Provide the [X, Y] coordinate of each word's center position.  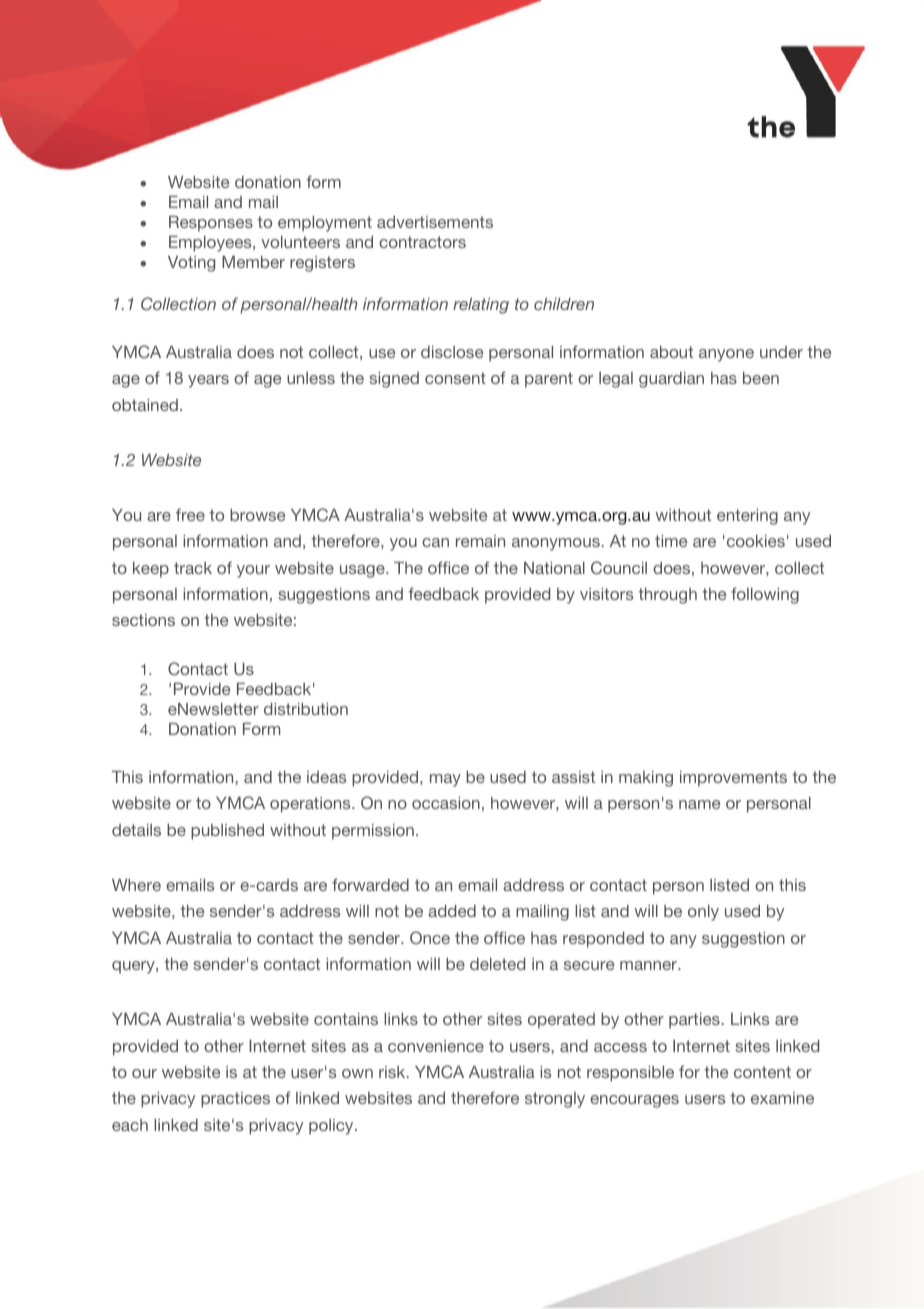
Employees [211, 244]
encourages [634, 1101]
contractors [422, 242]
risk [393, 1072]
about [671, 352]
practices [235, 1100]
